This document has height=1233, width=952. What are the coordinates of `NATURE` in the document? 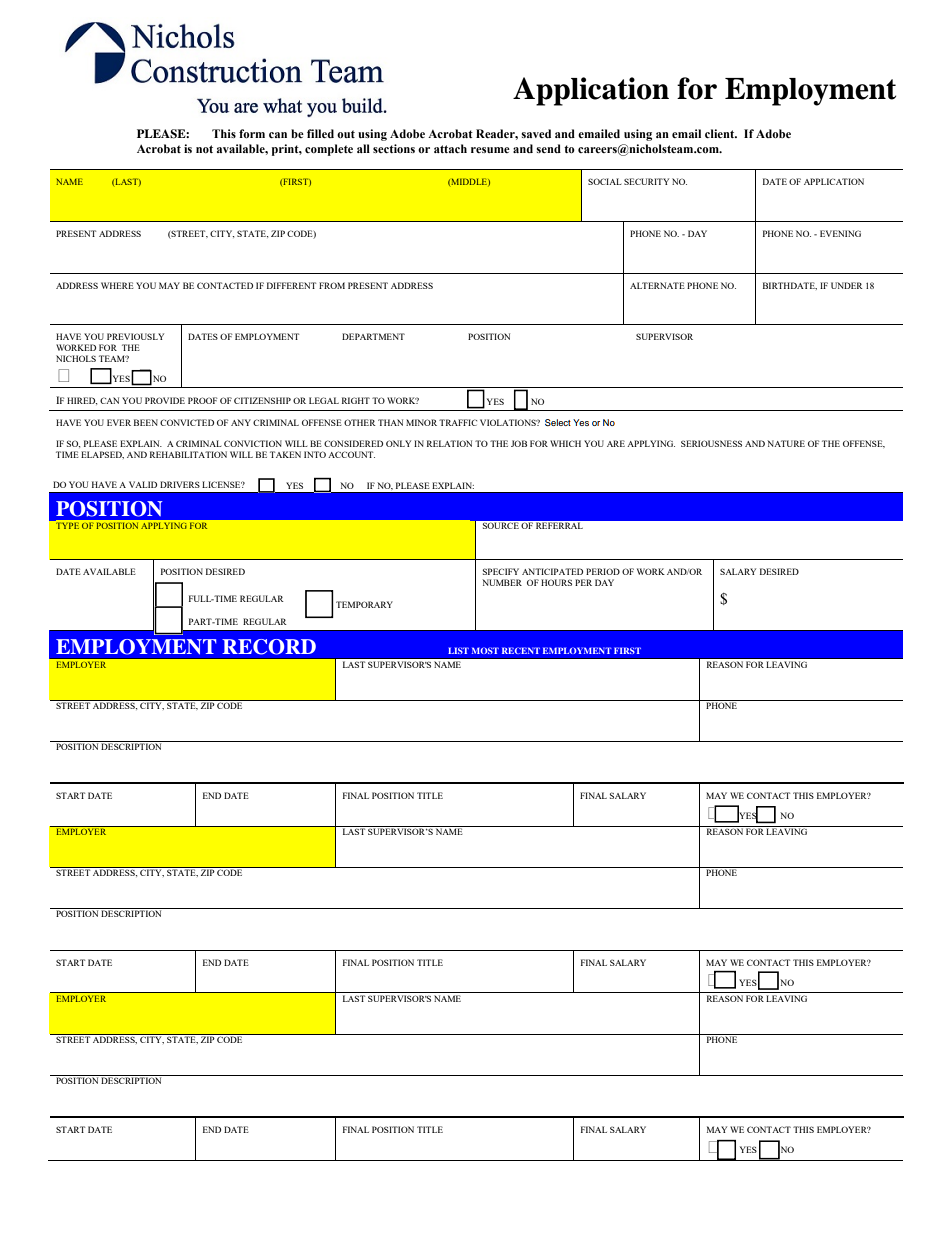 It's located at (786, 443).
